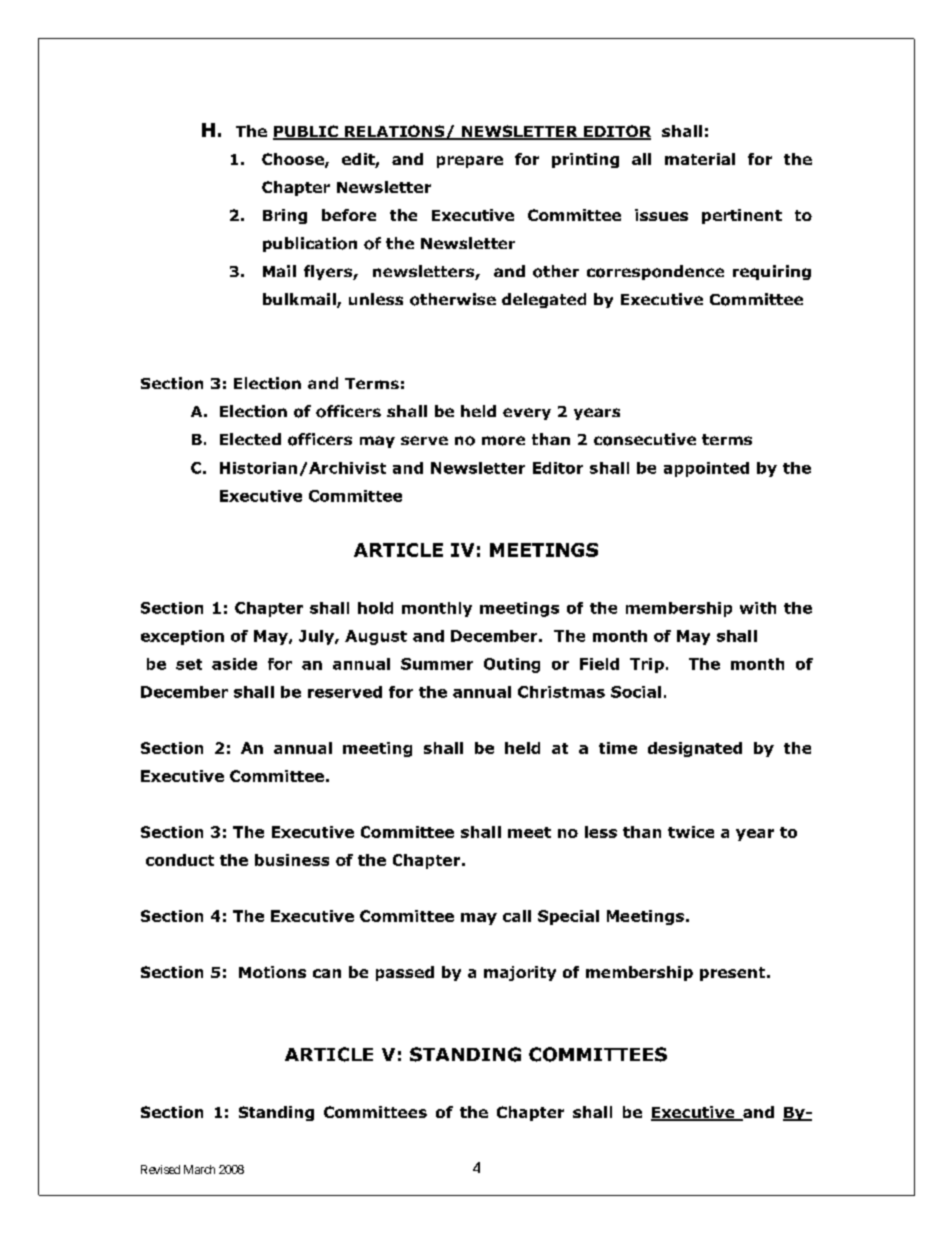 The width and height of the image is (952, 1233). Describe the element at coordinates (691, 832) in the image. I see `twice` at that location.
